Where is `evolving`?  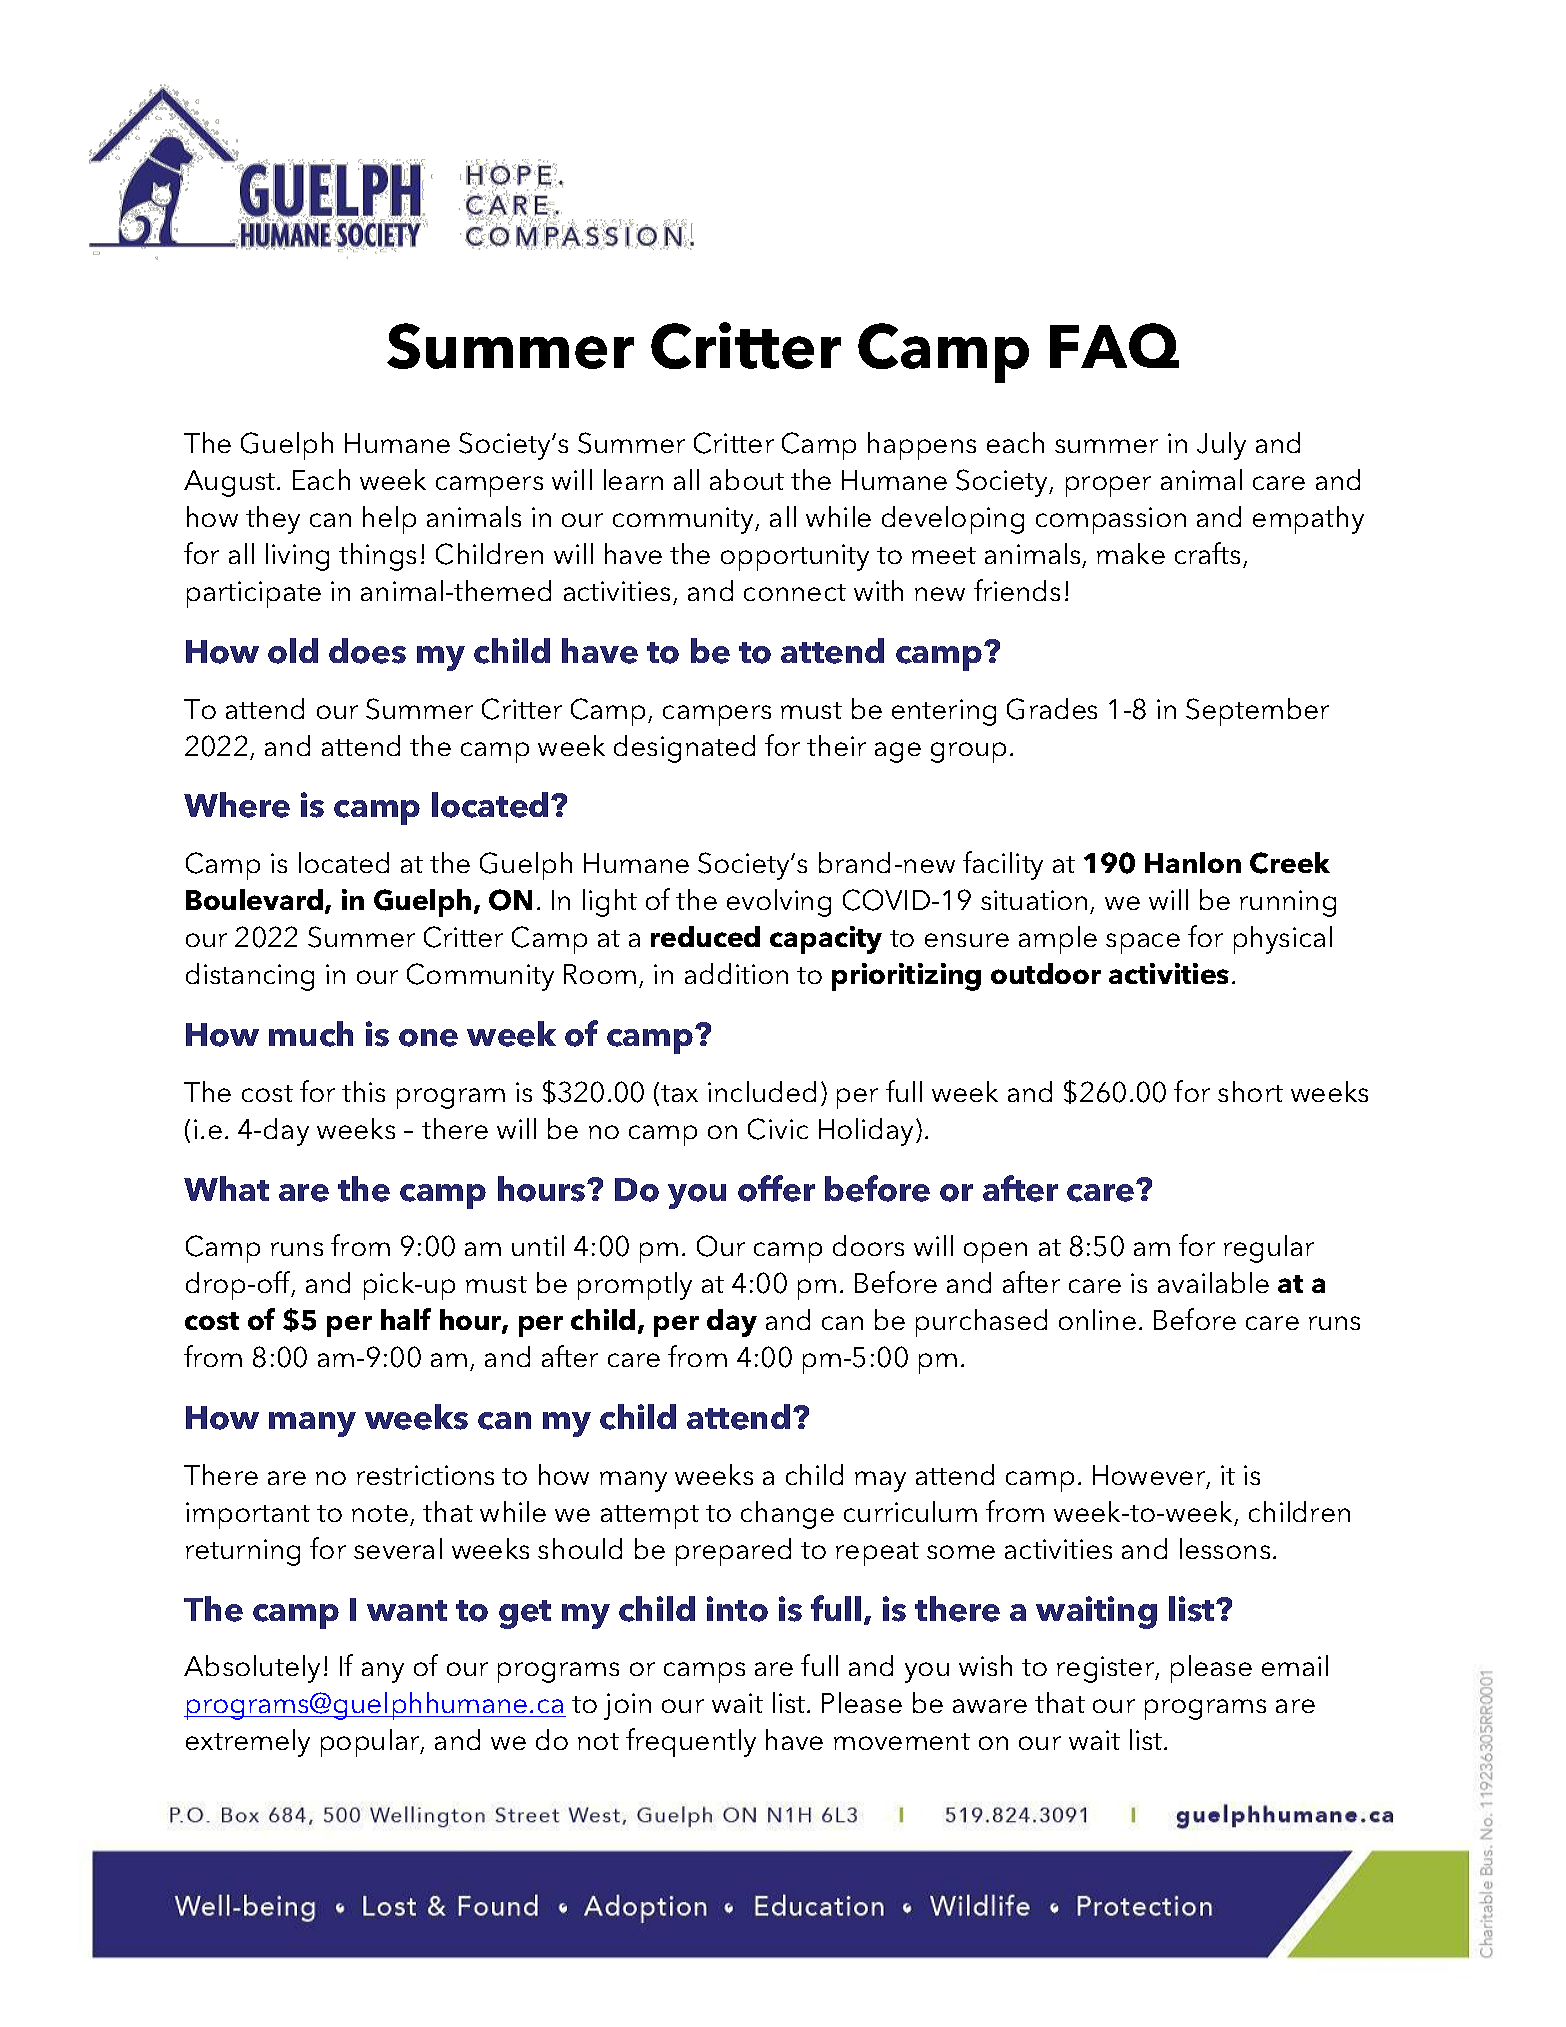
evolving is located at coordinates (779, 903).
